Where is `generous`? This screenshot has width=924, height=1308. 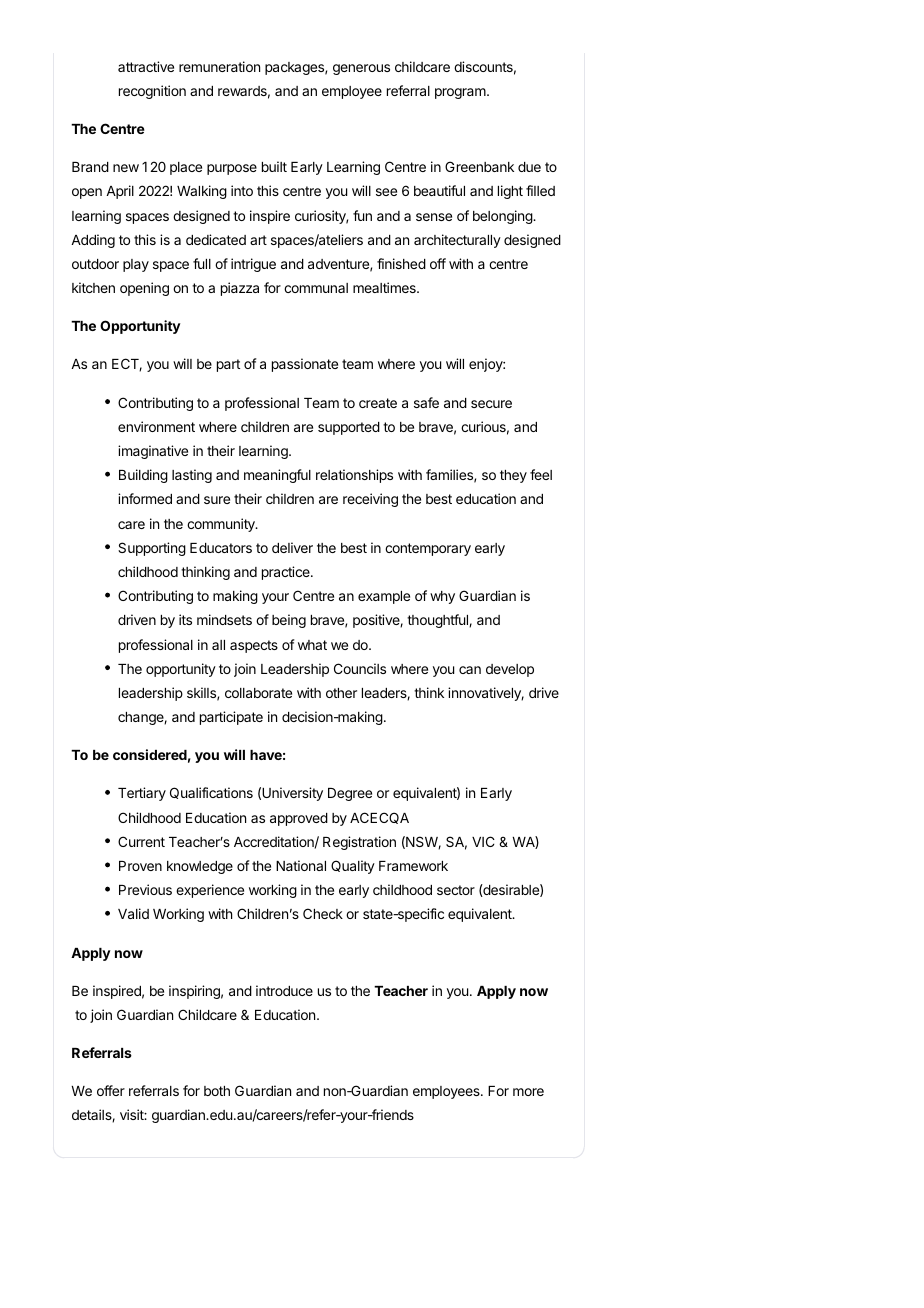 generous is located at coordinates (361, 69).
